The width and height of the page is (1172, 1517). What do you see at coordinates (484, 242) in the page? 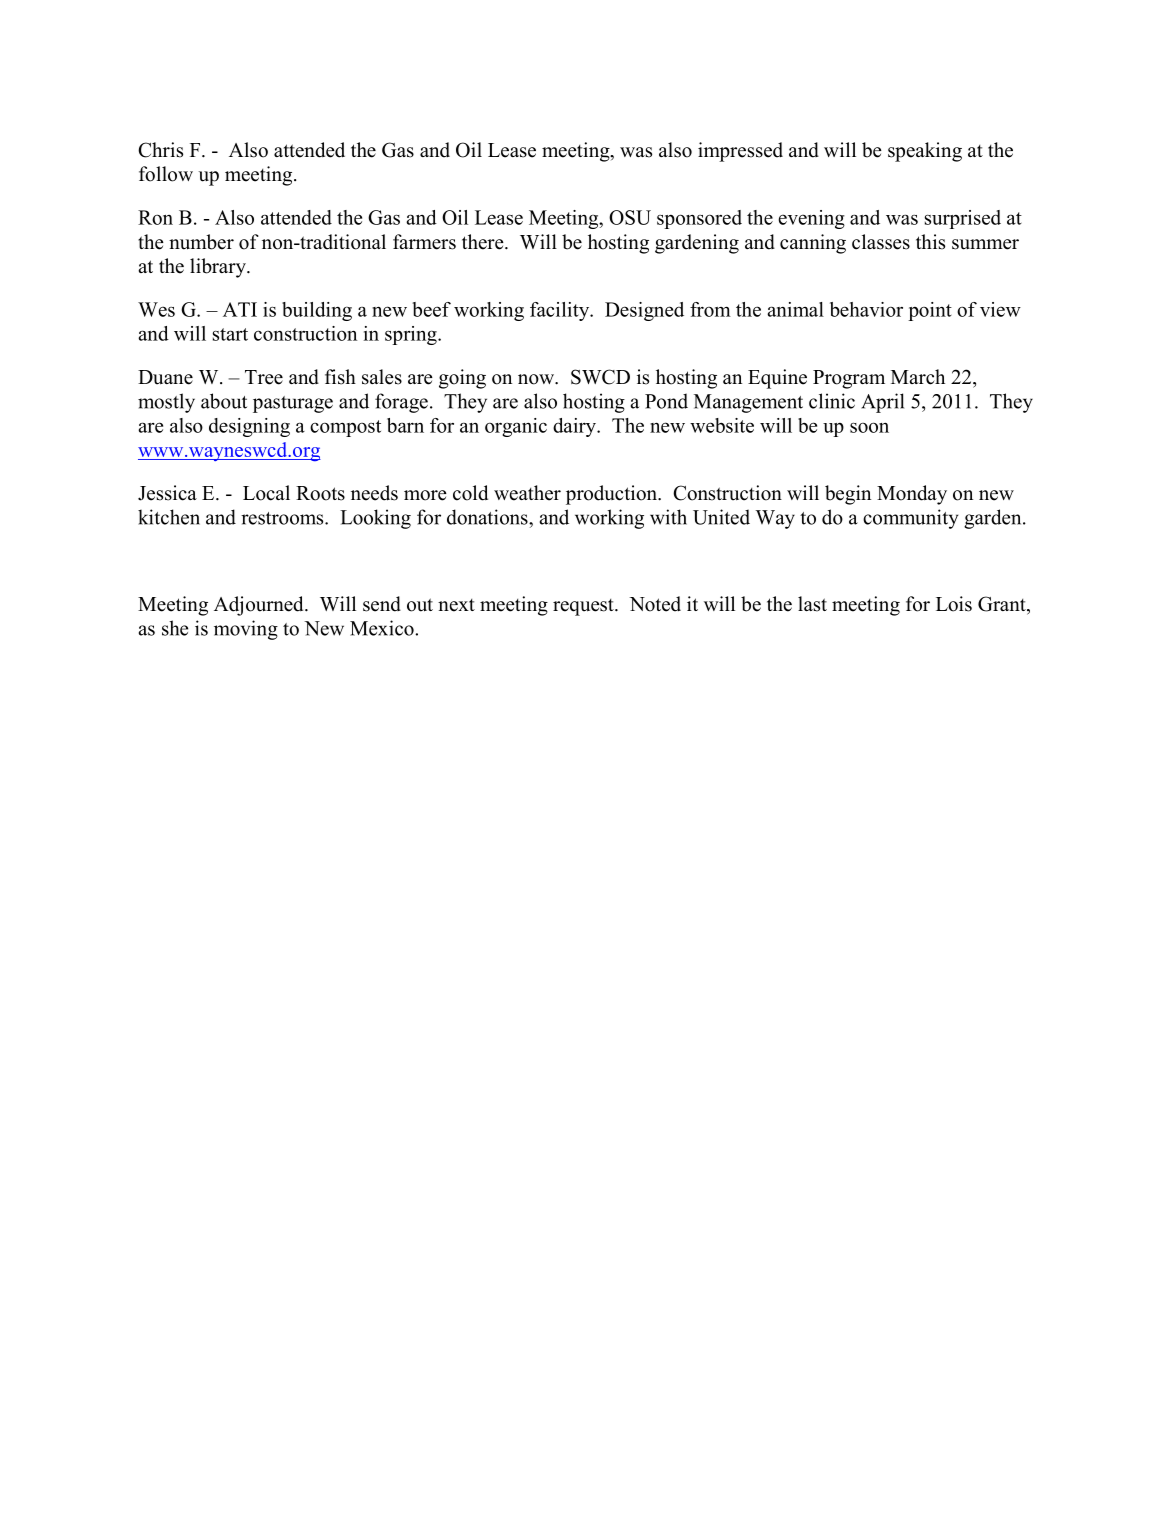
I see `there` at bounding box center [484, 242].
